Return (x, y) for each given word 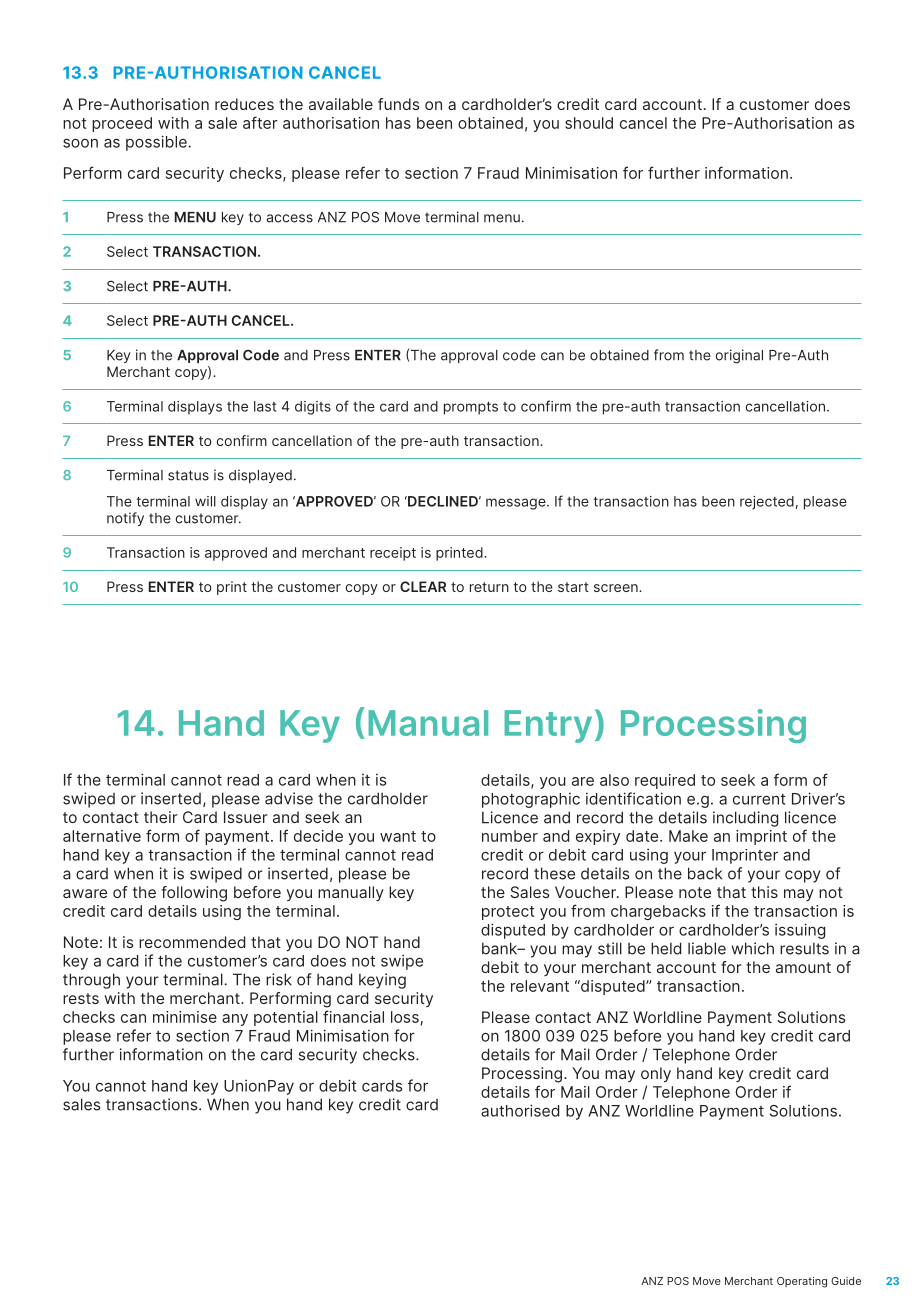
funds (398, 104)
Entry (548, 726)
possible (157, 143)
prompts (471, 408)
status (188, 475)
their (161, 817)
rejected (767, 503)
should (589, 123)
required (665, 781)
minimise (185, 1017)
